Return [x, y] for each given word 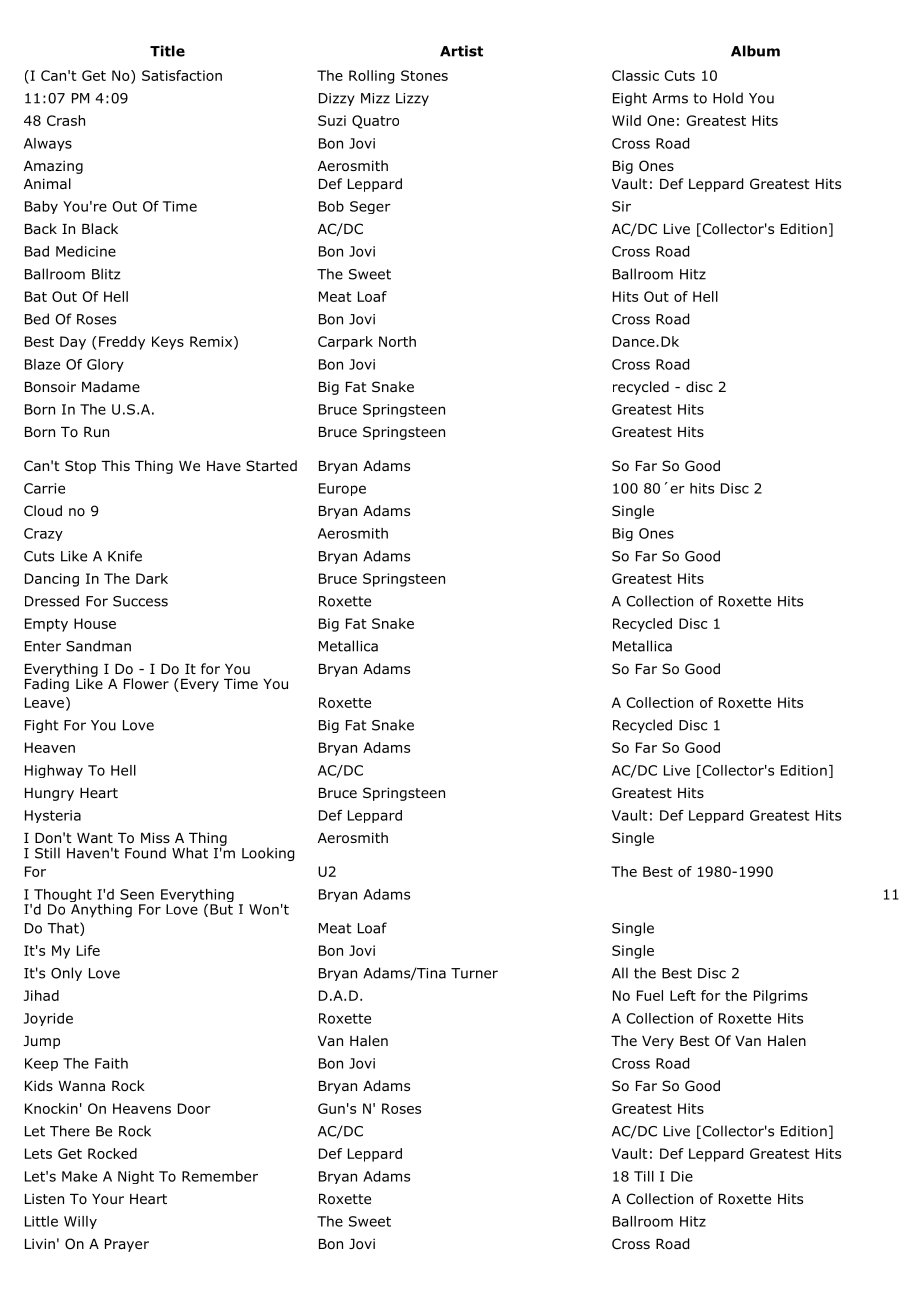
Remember [220, 1176]
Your [108, 1199]
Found [145, 853]
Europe [342, 489]
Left [683, 995]
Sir [621, 206]
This [115, 465]
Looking [268, 854]
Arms [670, 98]
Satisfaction [182, 75]
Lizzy [412, 99]
